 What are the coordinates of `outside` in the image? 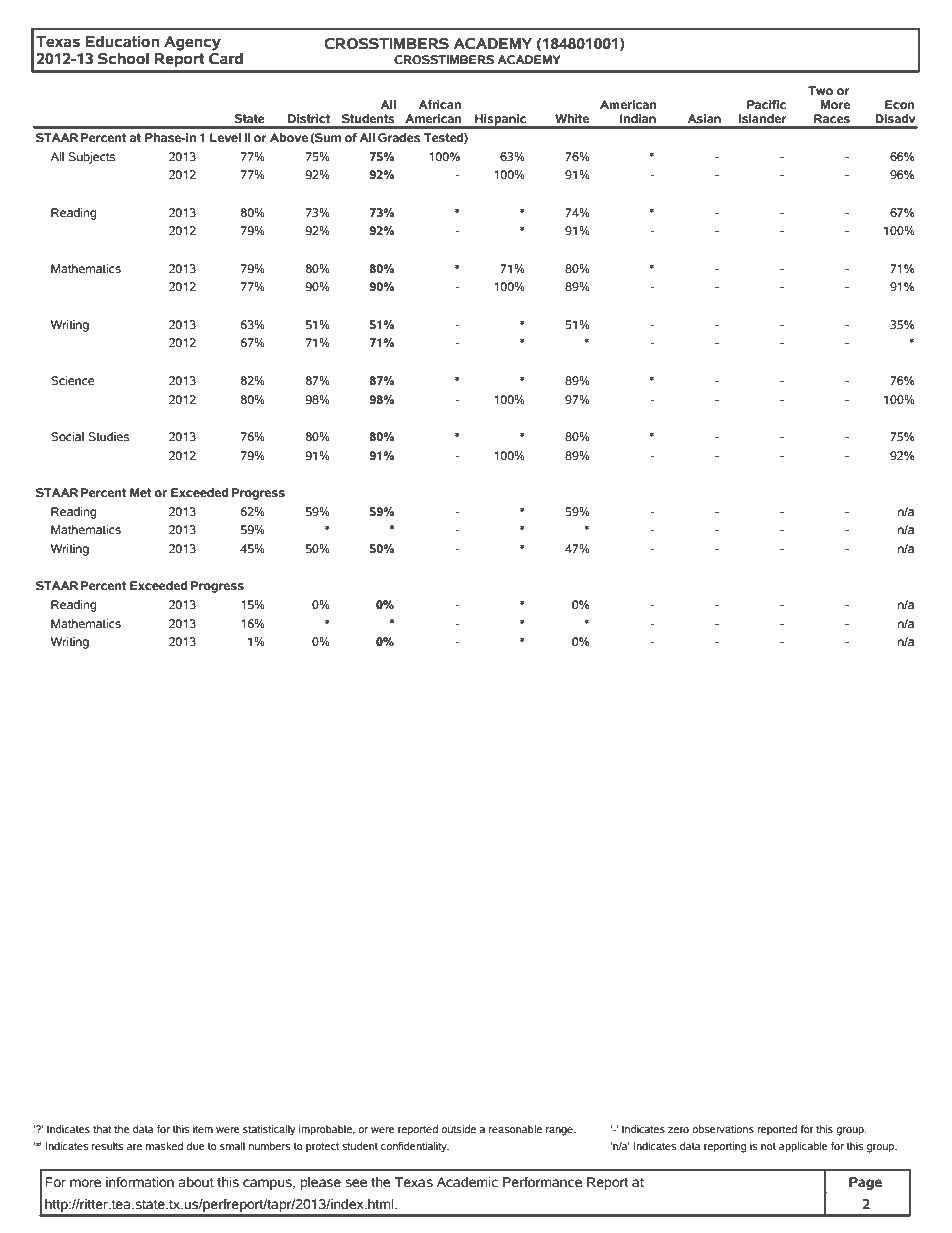 It's located at (458, 1129).
